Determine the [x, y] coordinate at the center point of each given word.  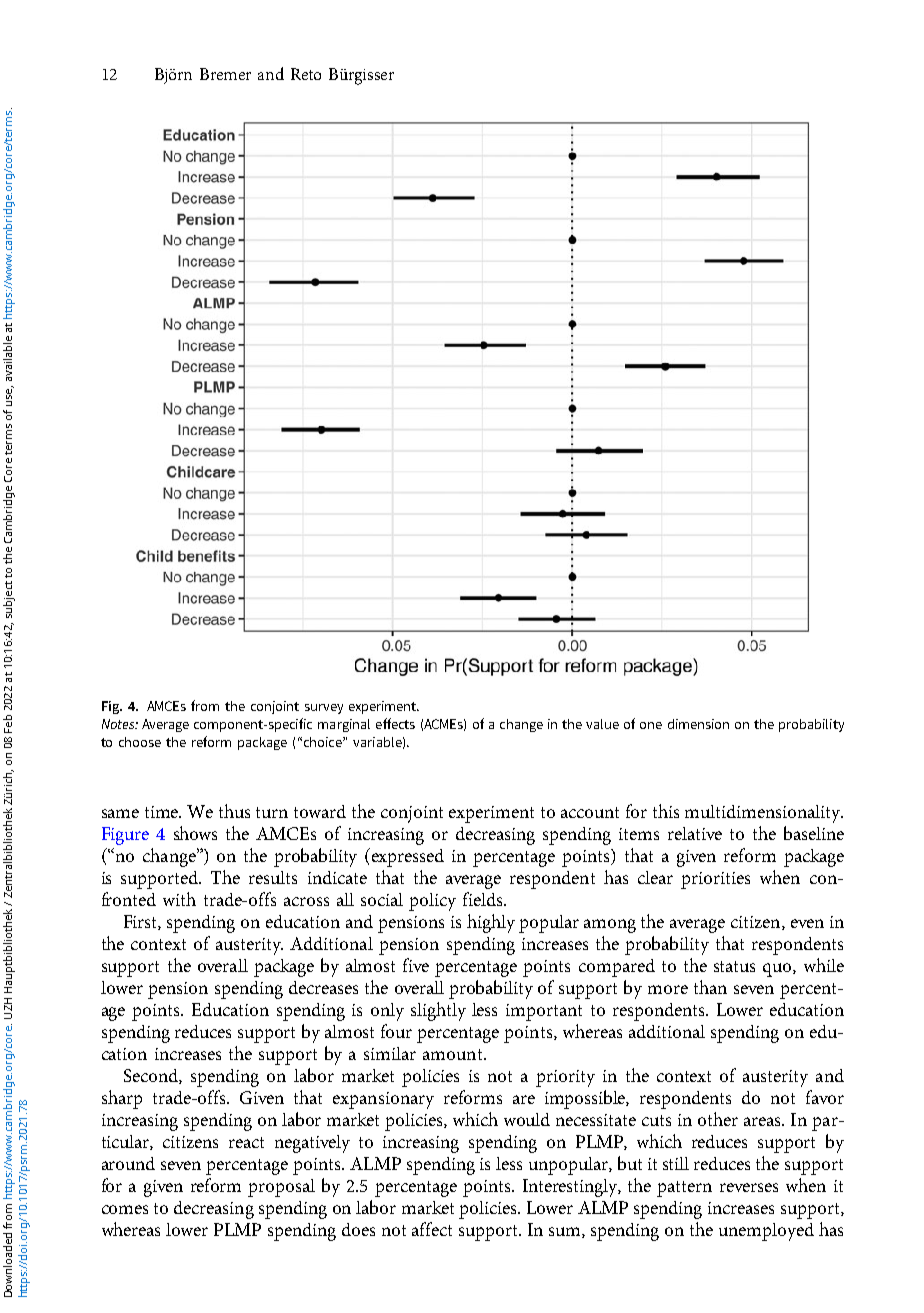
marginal [344, 725]
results [273, 877]
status [734, 966]
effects [395, 723]
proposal [281, 1188]
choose [140, 742]
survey [324, 709]
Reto [306, 74]
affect [432, 1229]
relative [695, 833]
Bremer [225, 74]
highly [491, 923]
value [602, 724]
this [666, 811]
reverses [749, 1187]
